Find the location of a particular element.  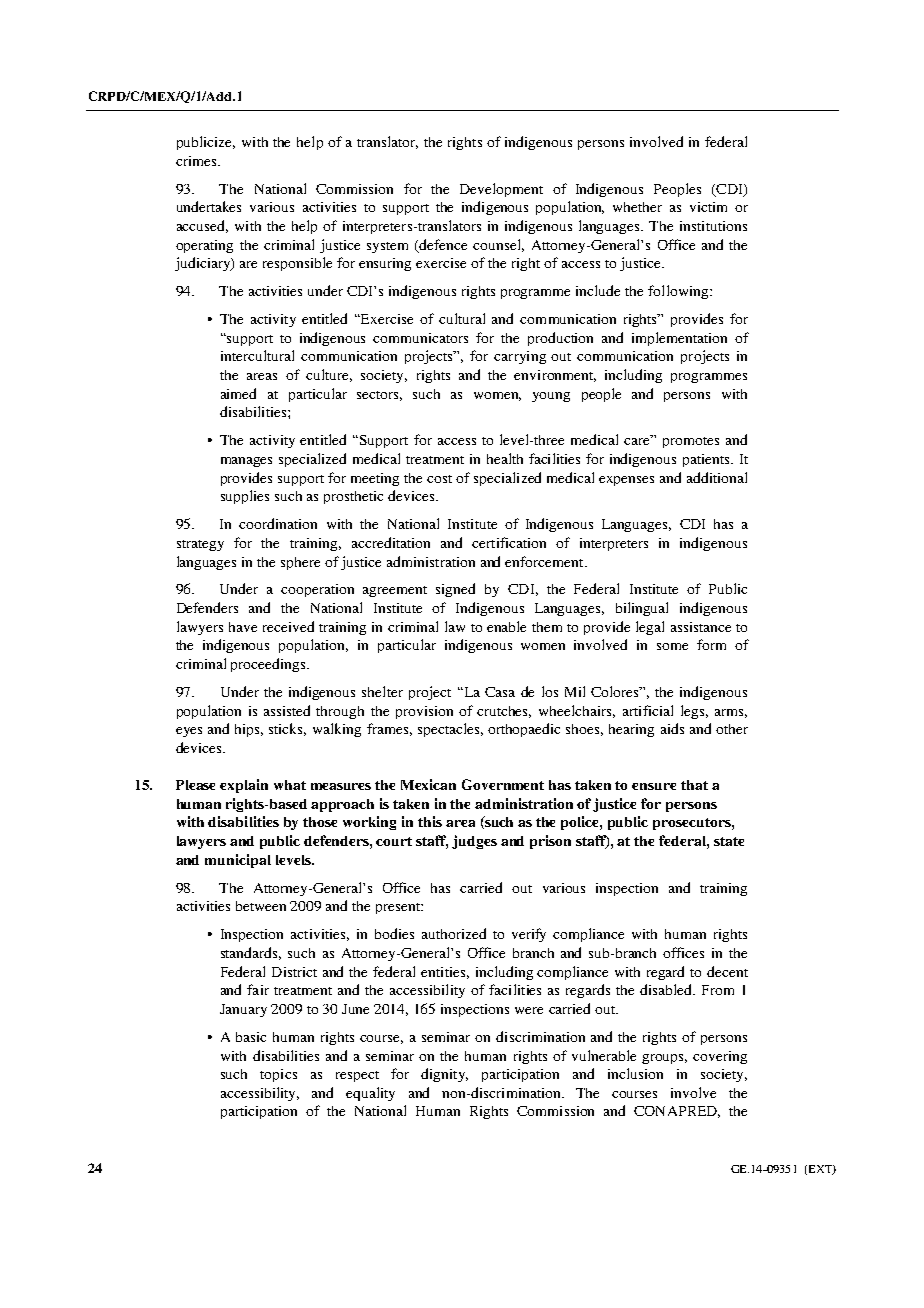

aimed is located at coordinates (238, 393).
